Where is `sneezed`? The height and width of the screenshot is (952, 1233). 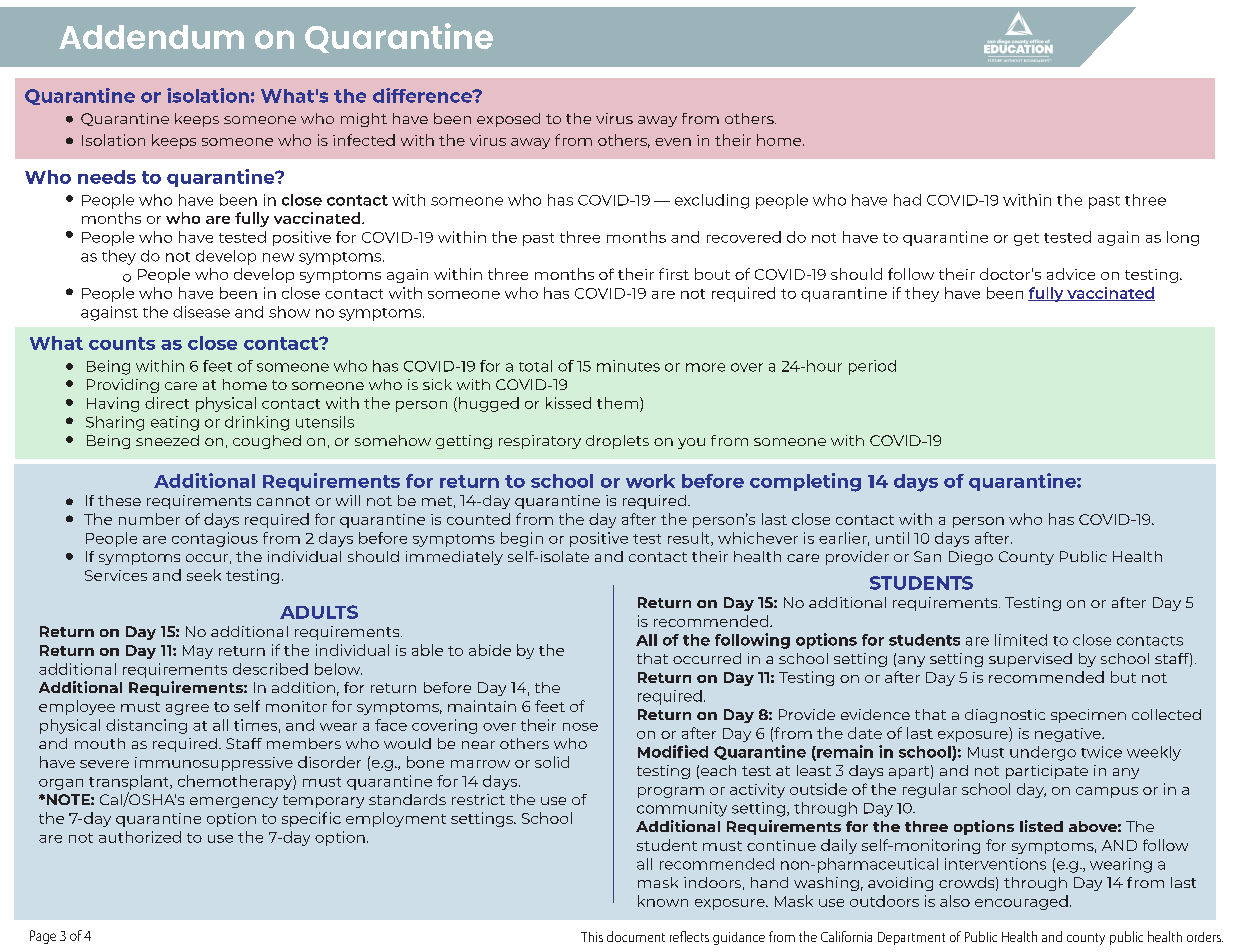
sneezed is located at coordinates (167, 440).
